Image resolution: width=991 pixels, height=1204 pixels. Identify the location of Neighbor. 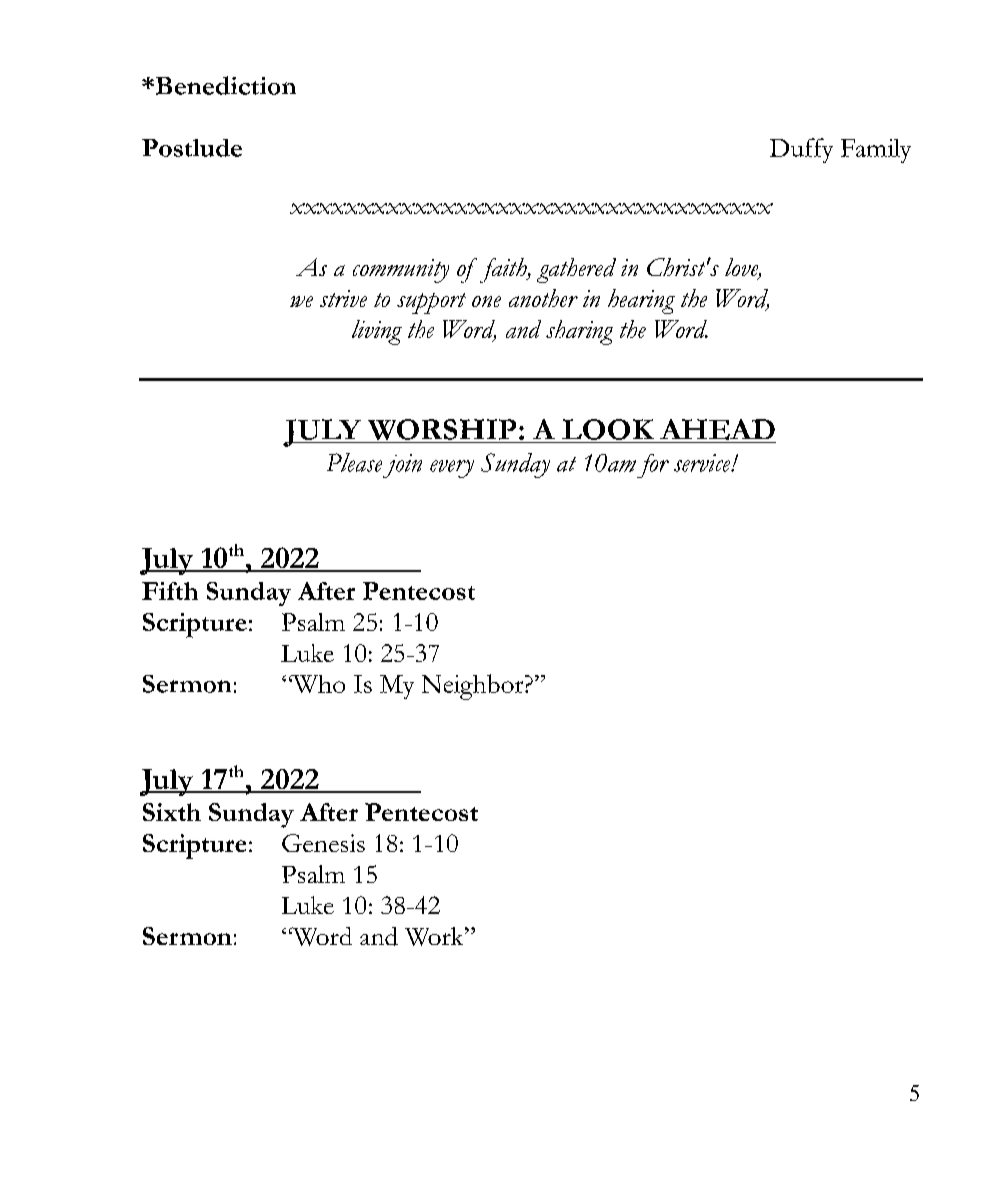
(474, 687).
